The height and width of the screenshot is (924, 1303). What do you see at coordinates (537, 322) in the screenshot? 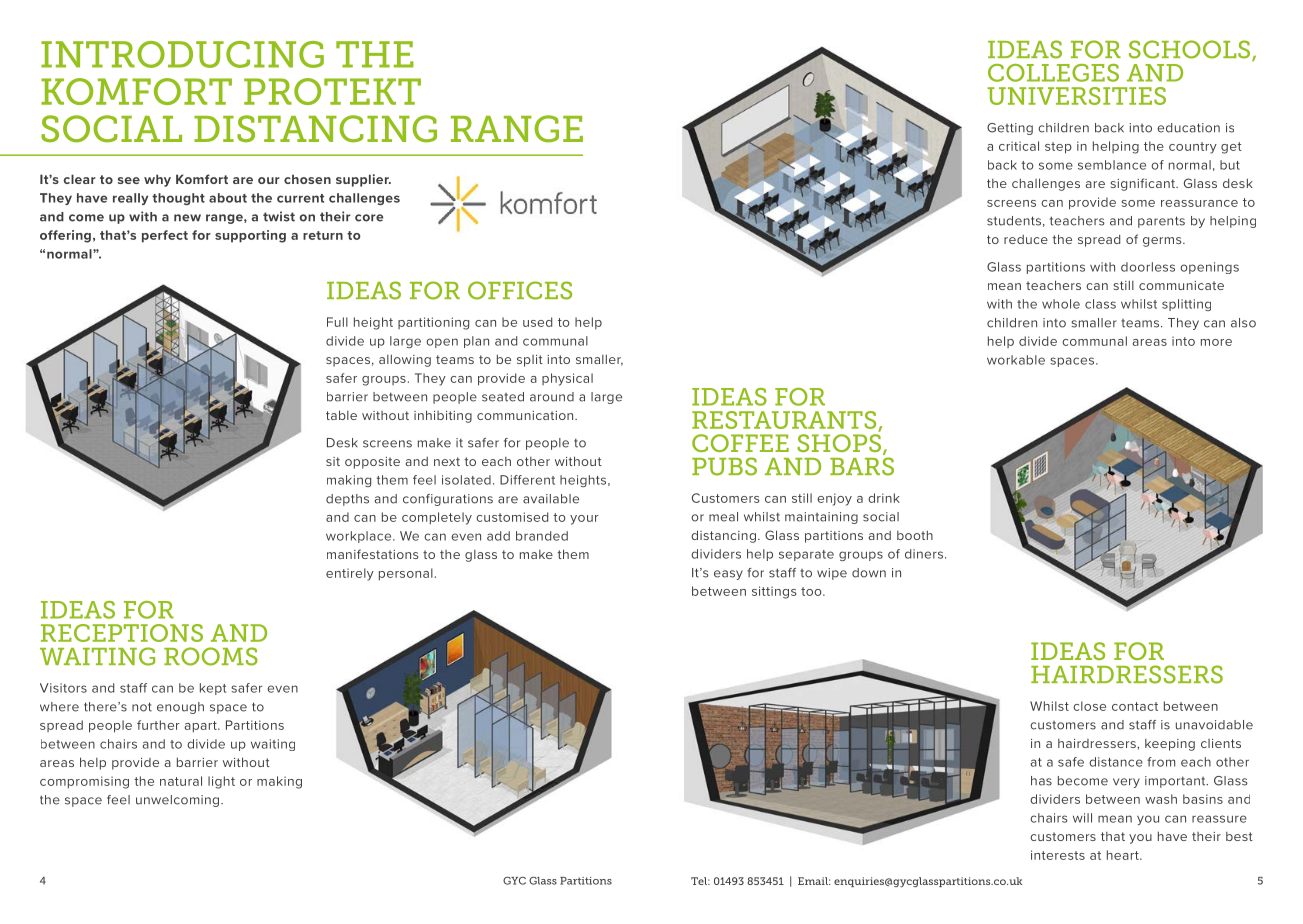
I see `used` at bounding box center [537, 322].
